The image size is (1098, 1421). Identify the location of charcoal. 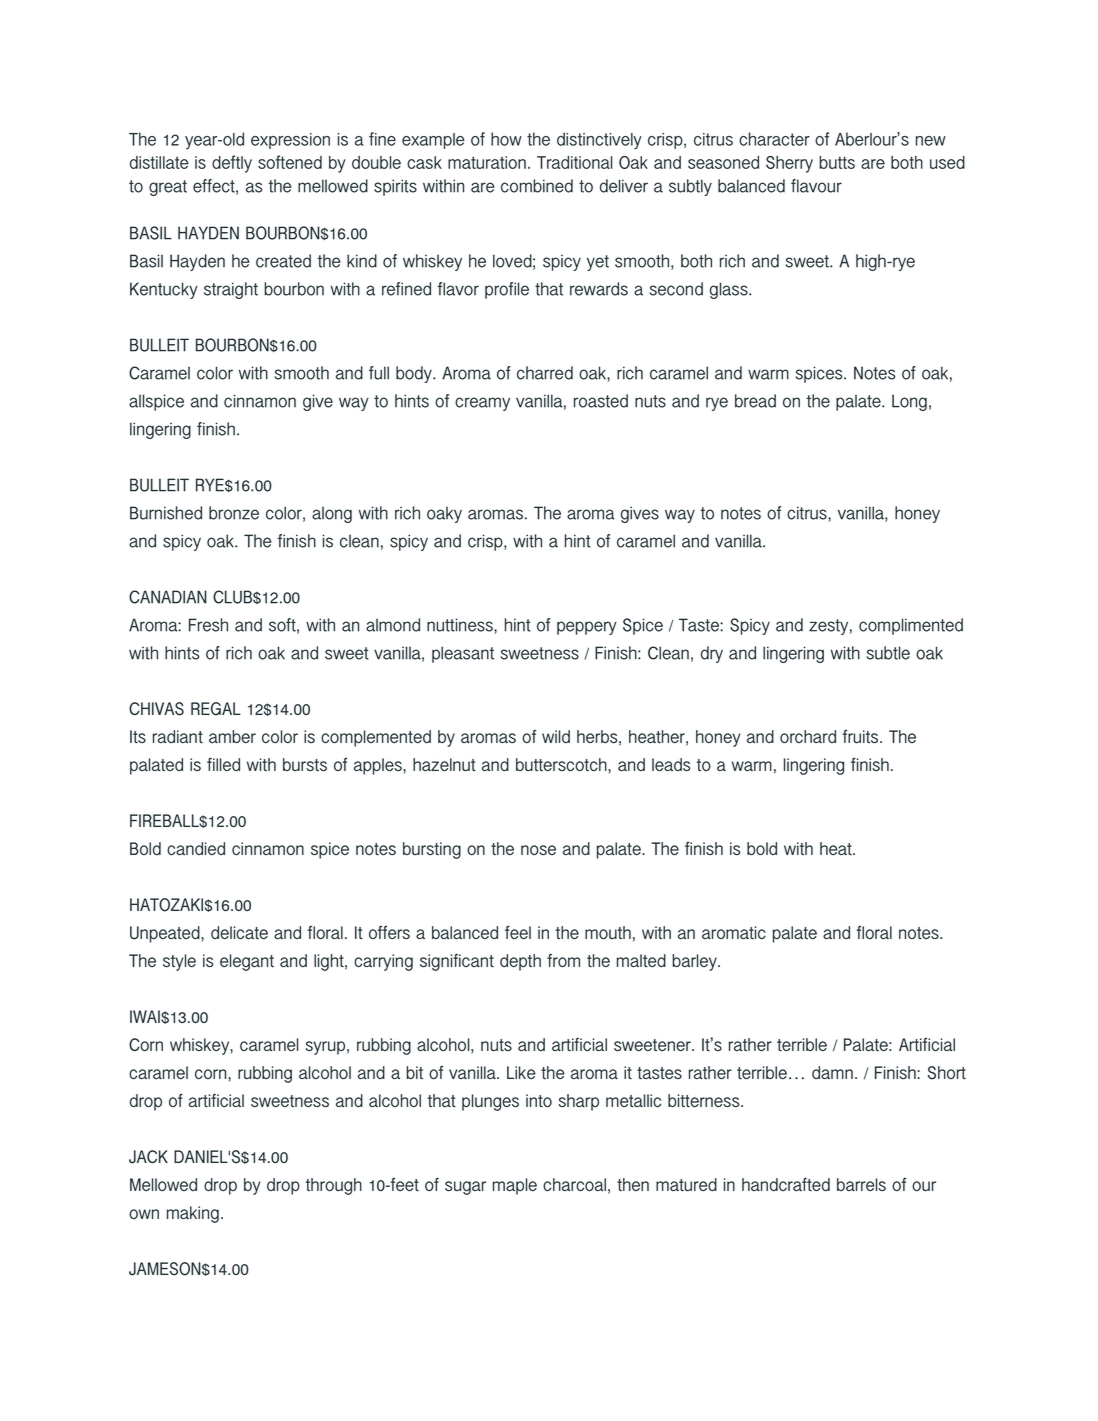
(574, 1184).
